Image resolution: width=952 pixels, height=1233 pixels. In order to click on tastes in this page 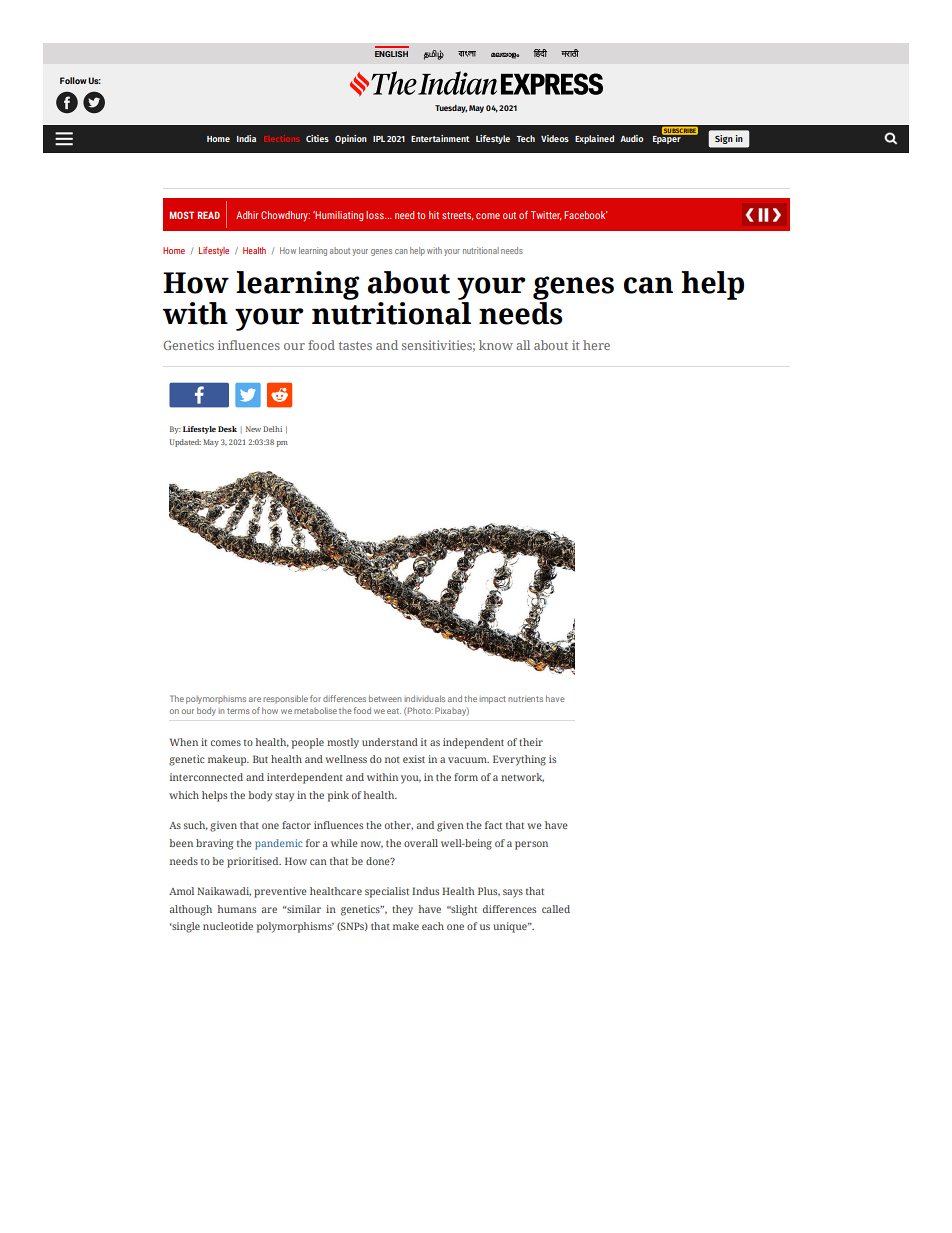, I will do `click(355, 346)`.
